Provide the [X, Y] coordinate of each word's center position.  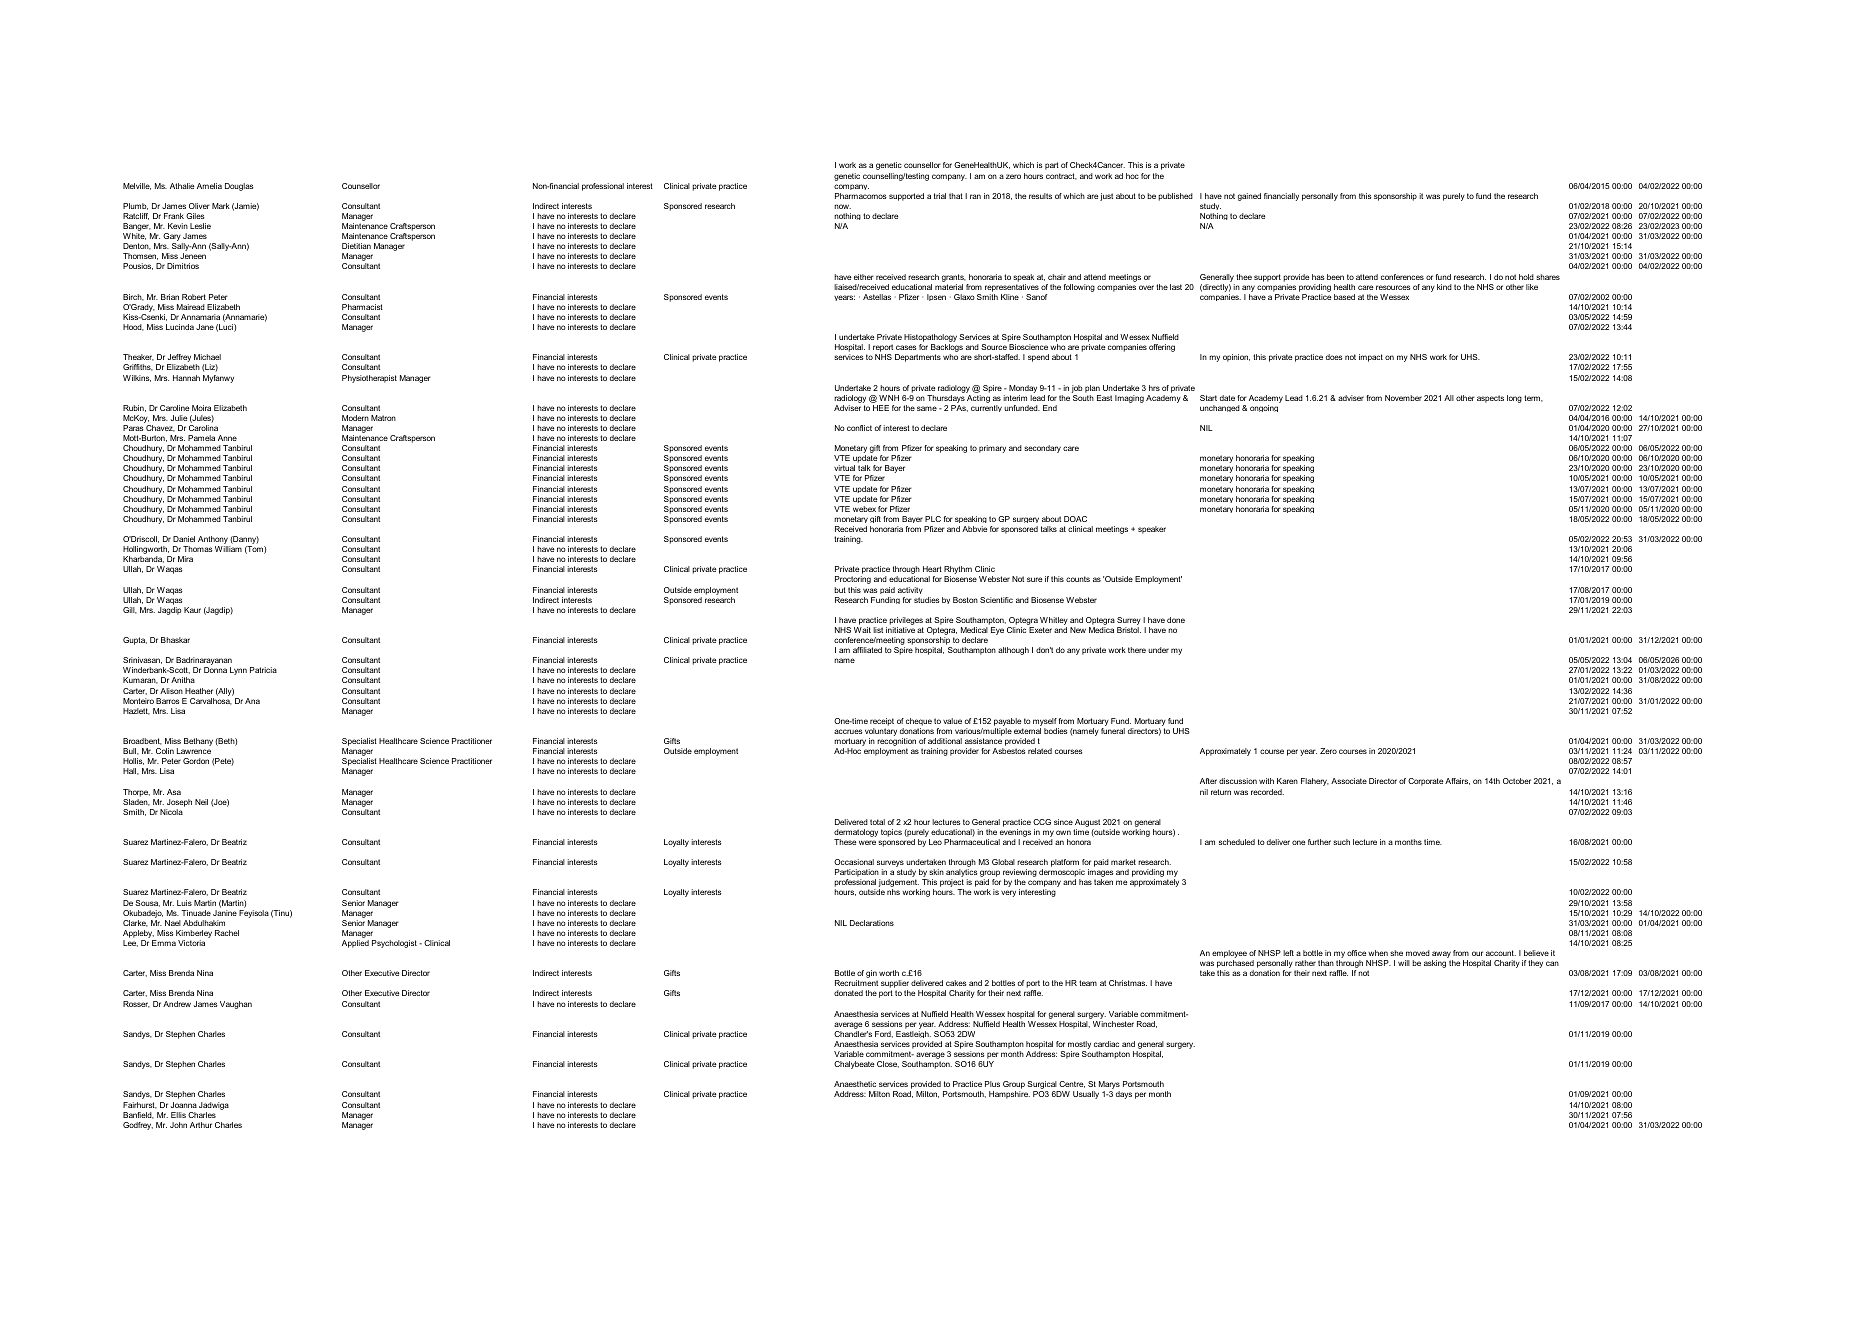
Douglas [239, 187]
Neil [201, 802]
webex [864, 509]
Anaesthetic [855, 1084]
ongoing [1264, 408]
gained [1249, 197]
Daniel [184, 539]
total [877, 822]
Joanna [184, 1105]
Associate [1349, 781]
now [842, 206]
